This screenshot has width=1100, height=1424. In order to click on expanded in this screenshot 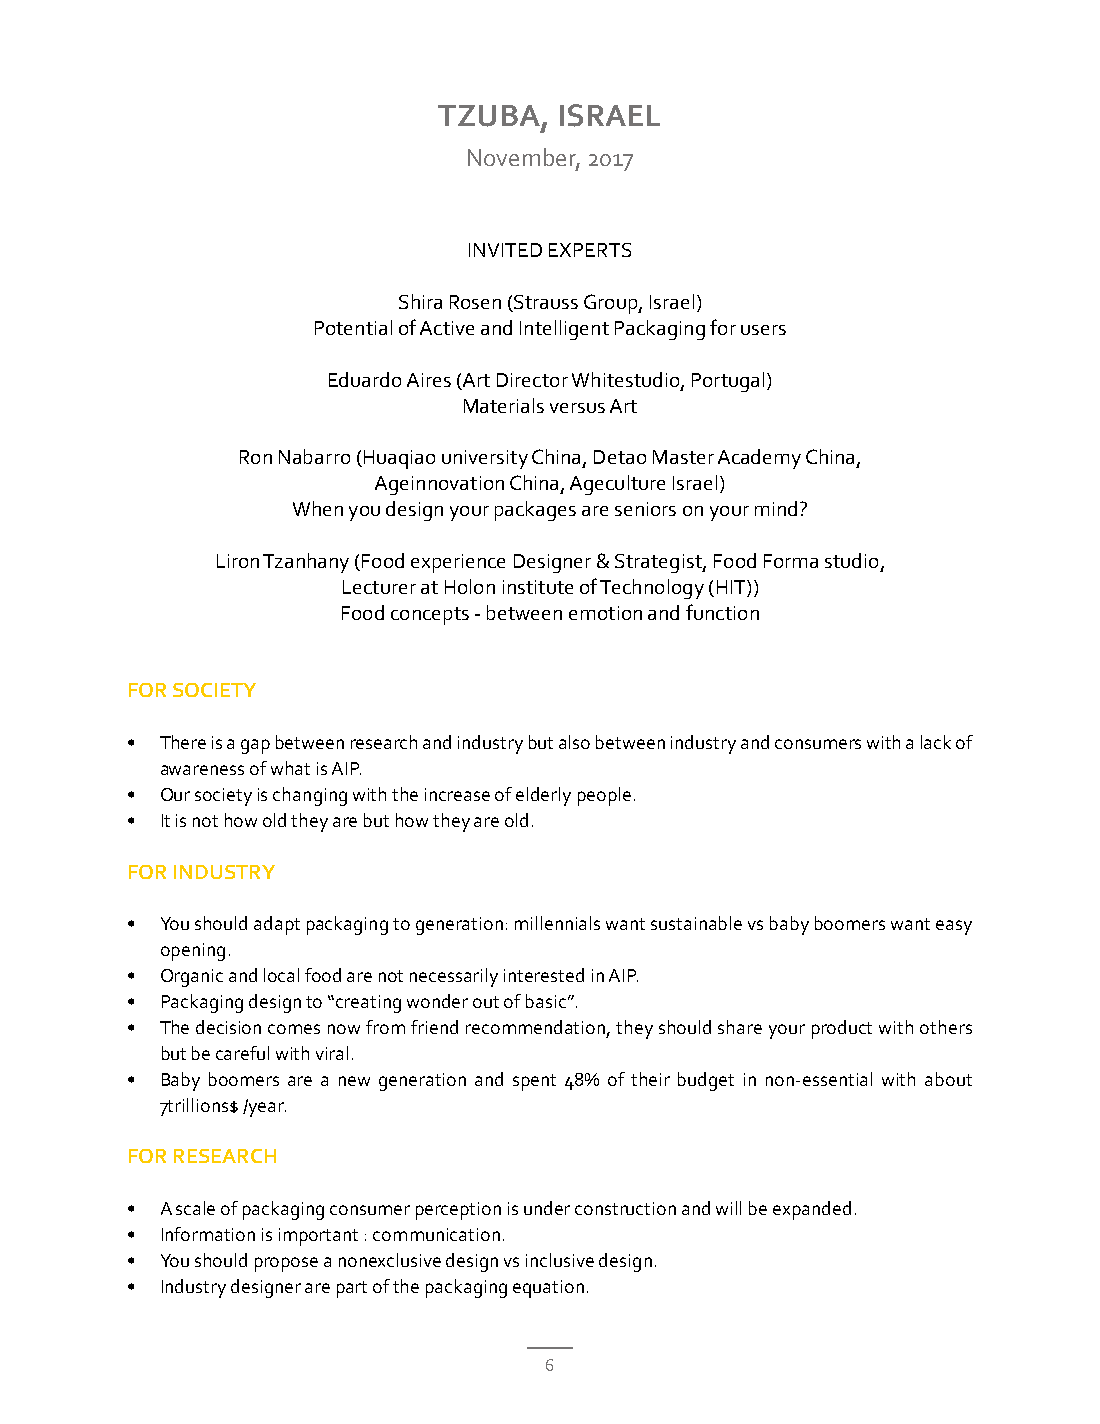, I will do `click(812, 1210)`.
